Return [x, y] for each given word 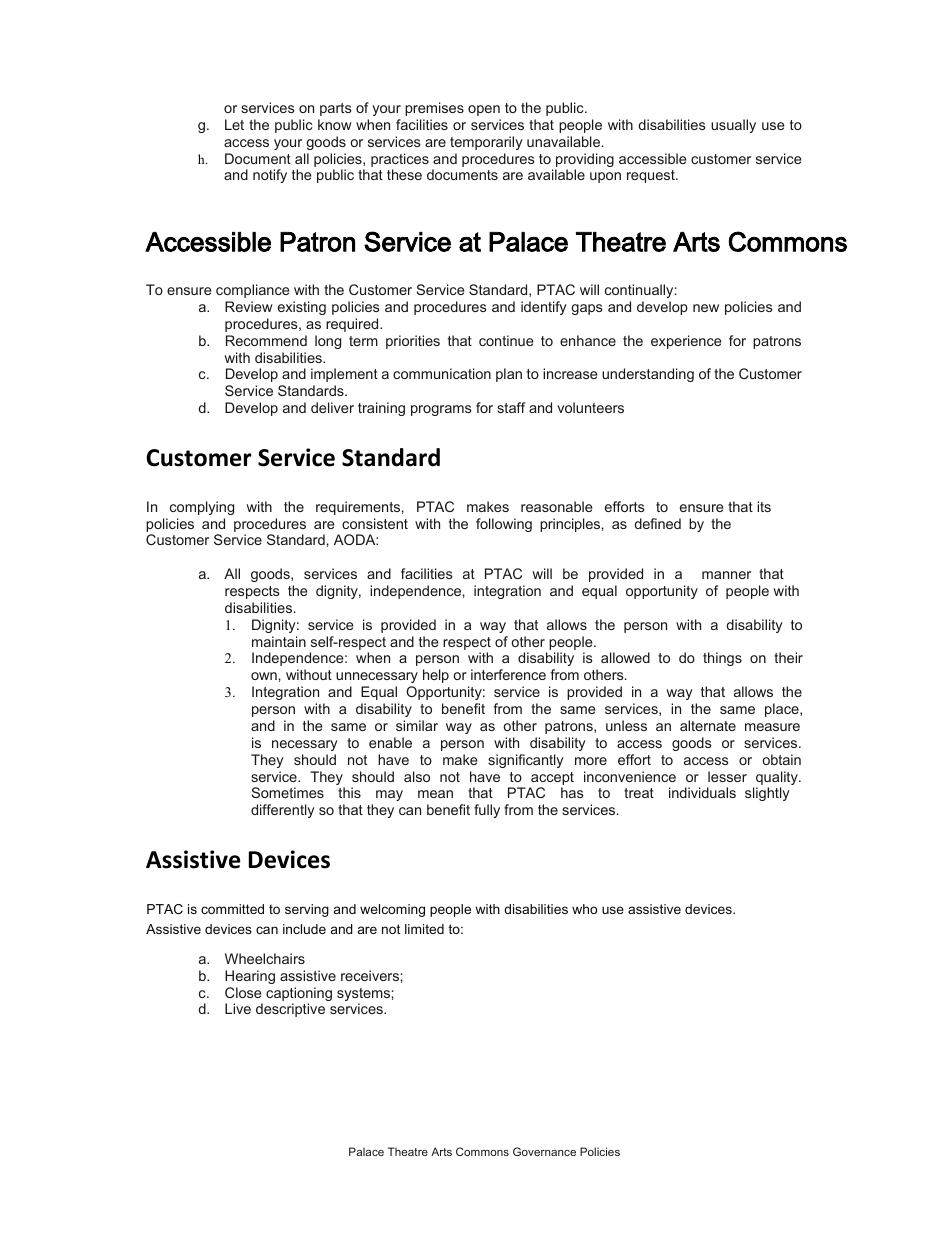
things [722, 659]
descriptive [290, 1010]
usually [733, 126]
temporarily [486, 143]
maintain [279, 641]
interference [508, 674]
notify [270, 176]
